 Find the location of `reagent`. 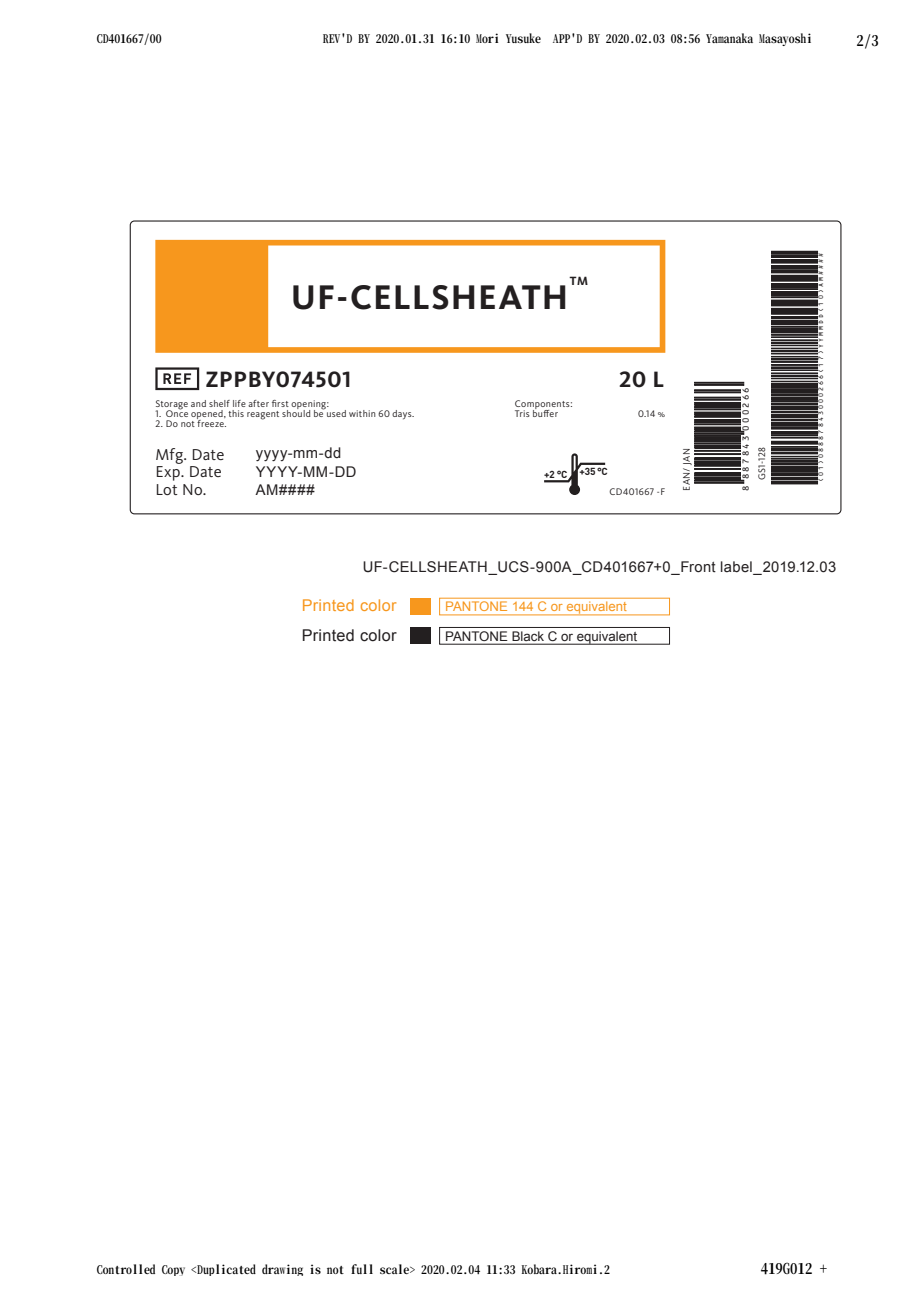

reagent is located at coordinates (263, 415).
